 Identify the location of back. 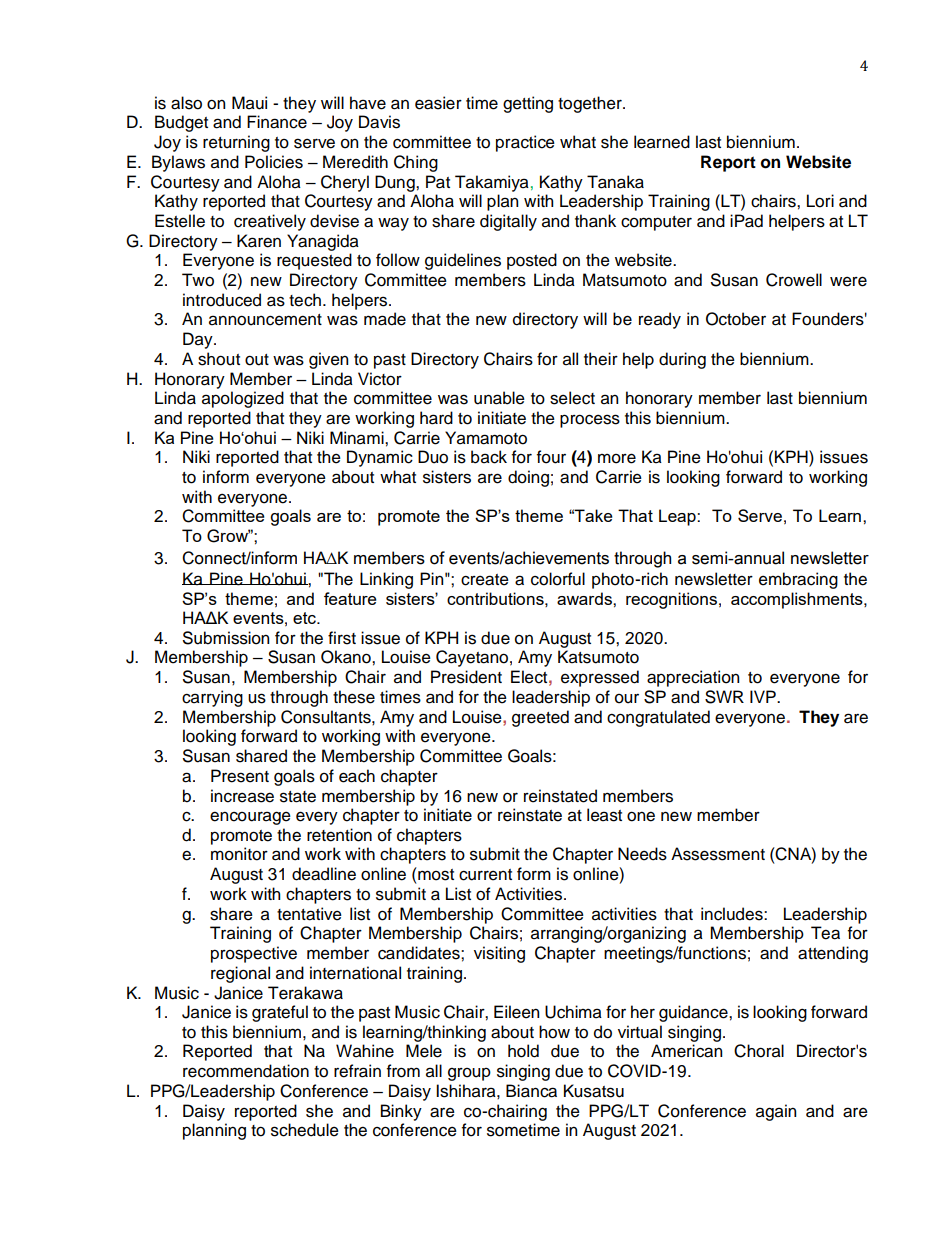
(489, 457).
